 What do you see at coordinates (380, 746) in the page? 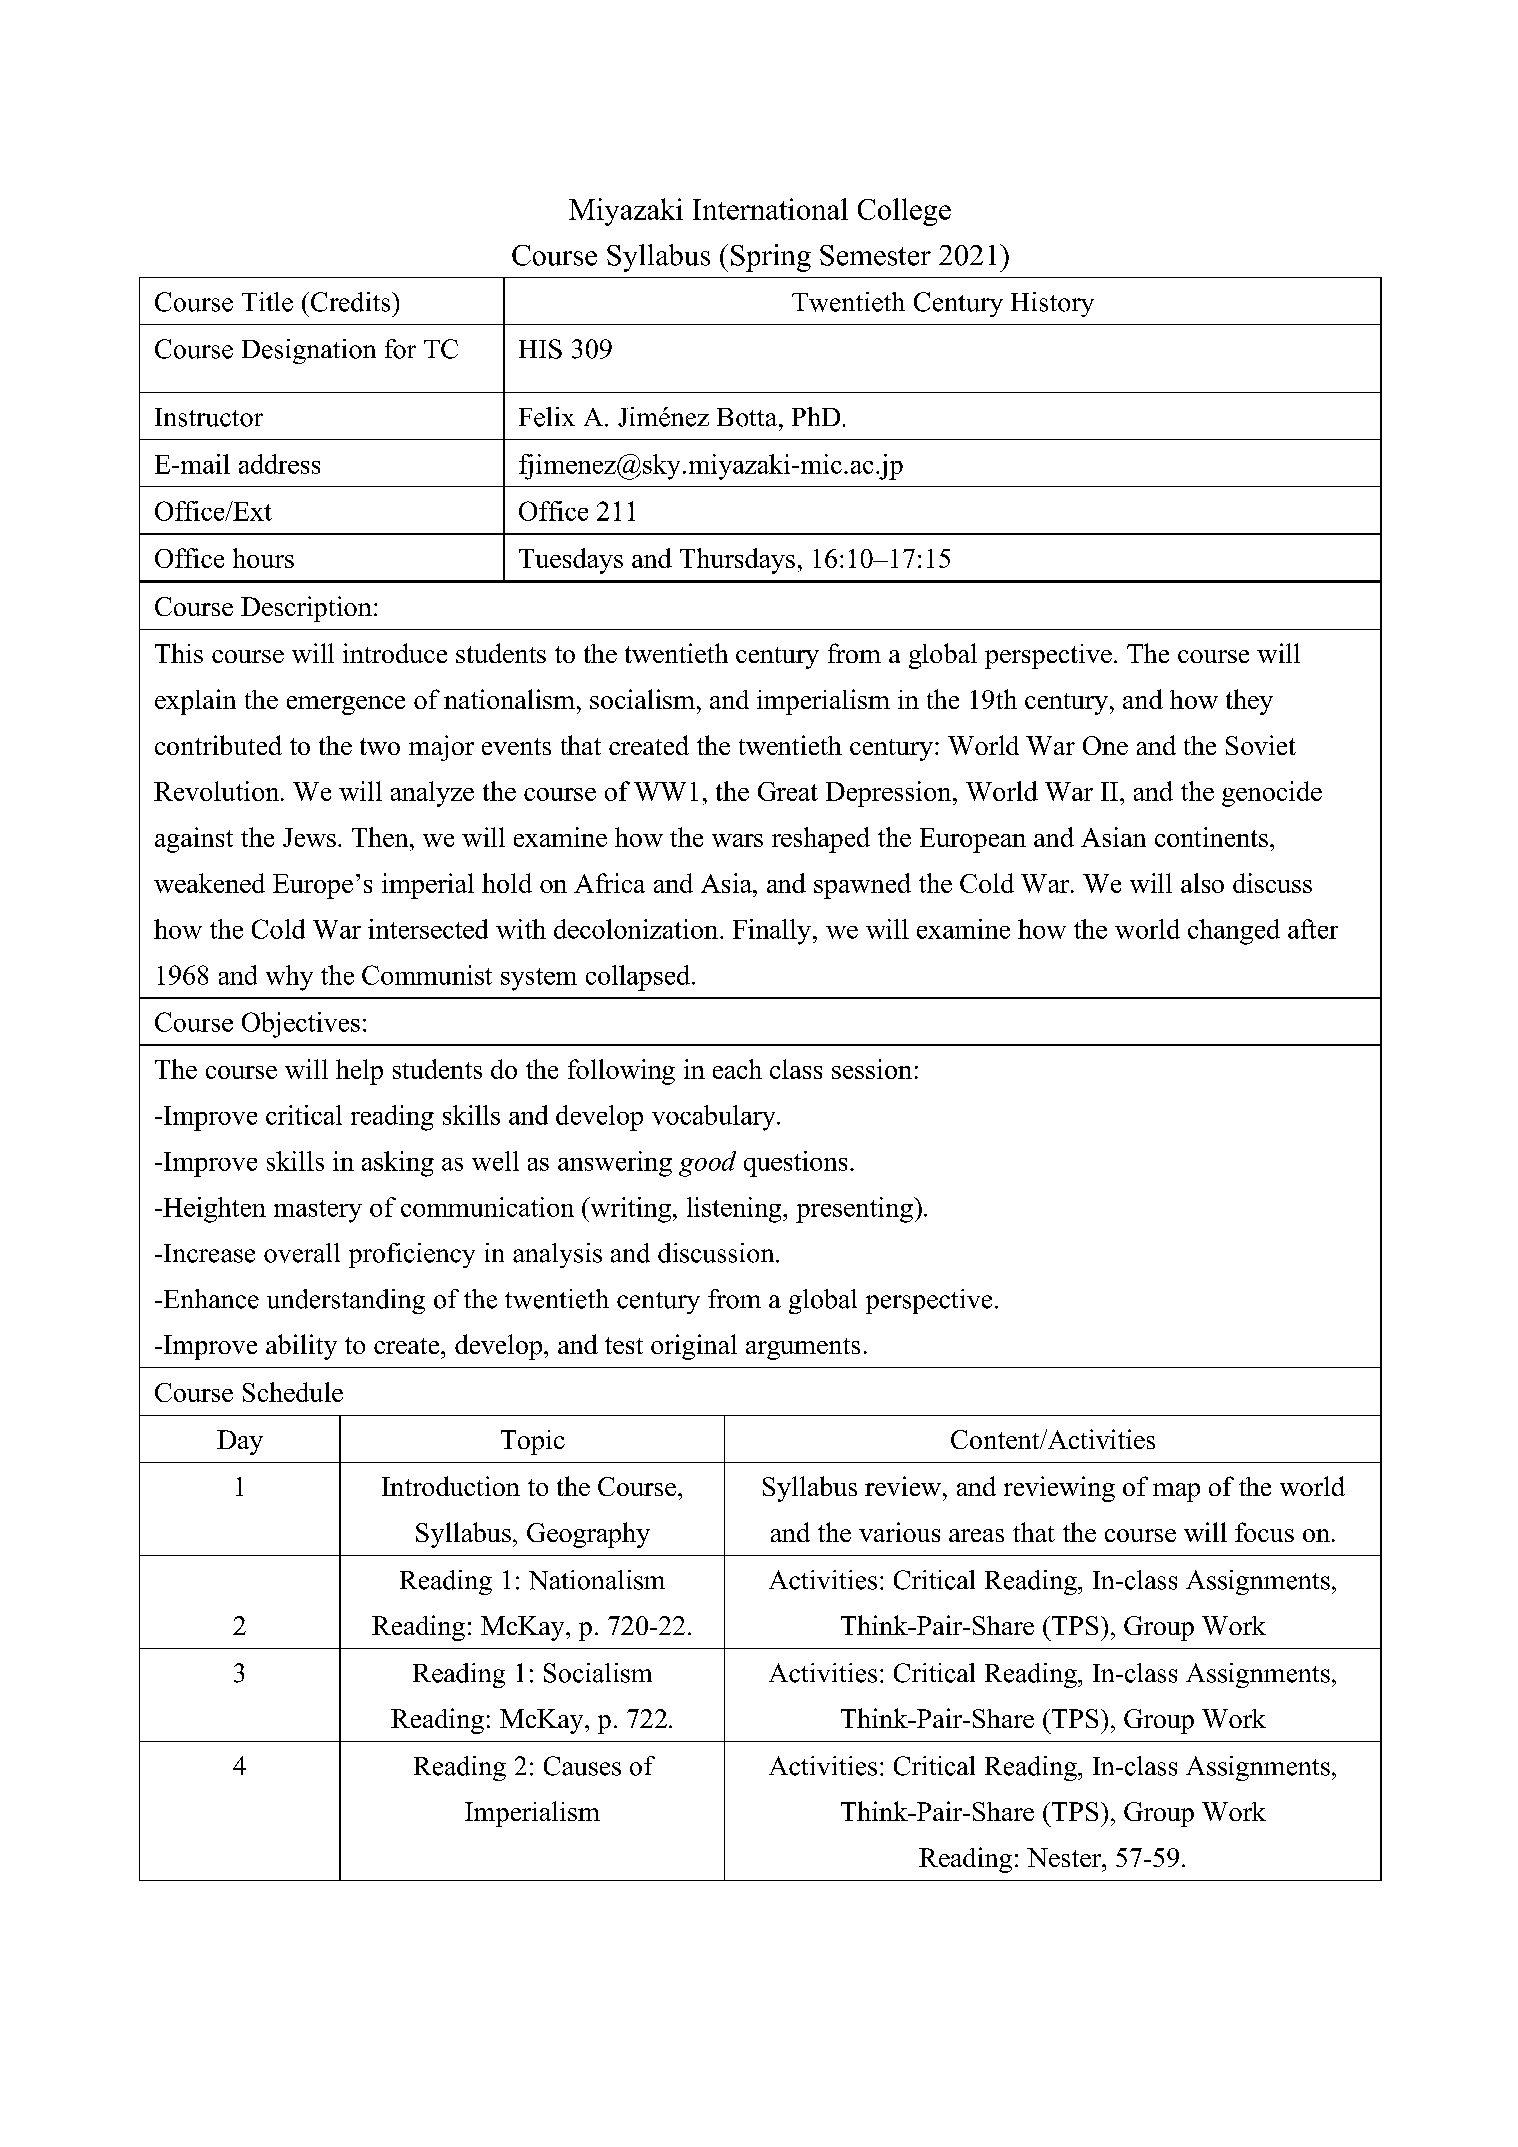
I see `two` at bounding box center [380, 746].
